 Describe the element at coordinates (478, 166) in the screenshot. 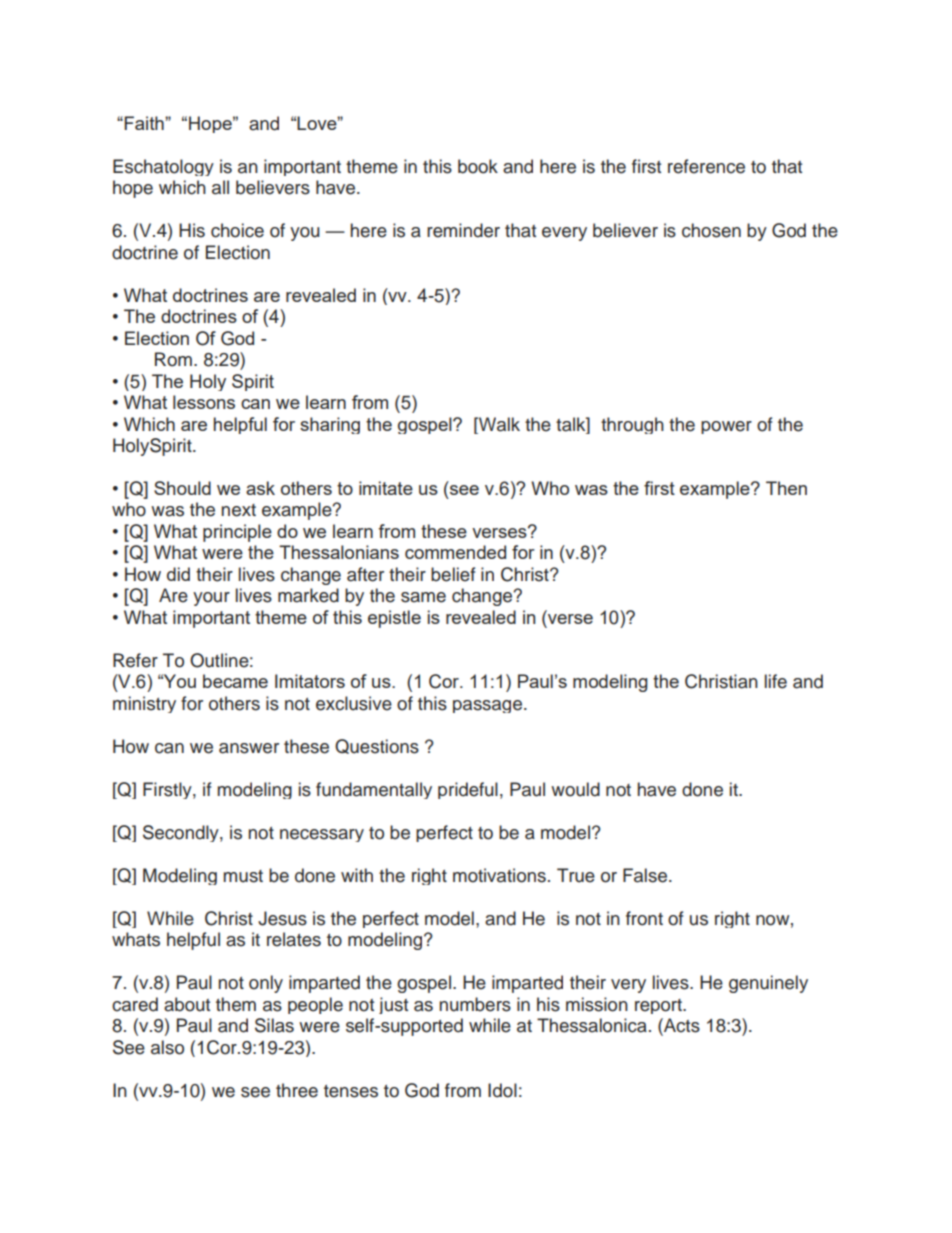

I see `book` at that location.
